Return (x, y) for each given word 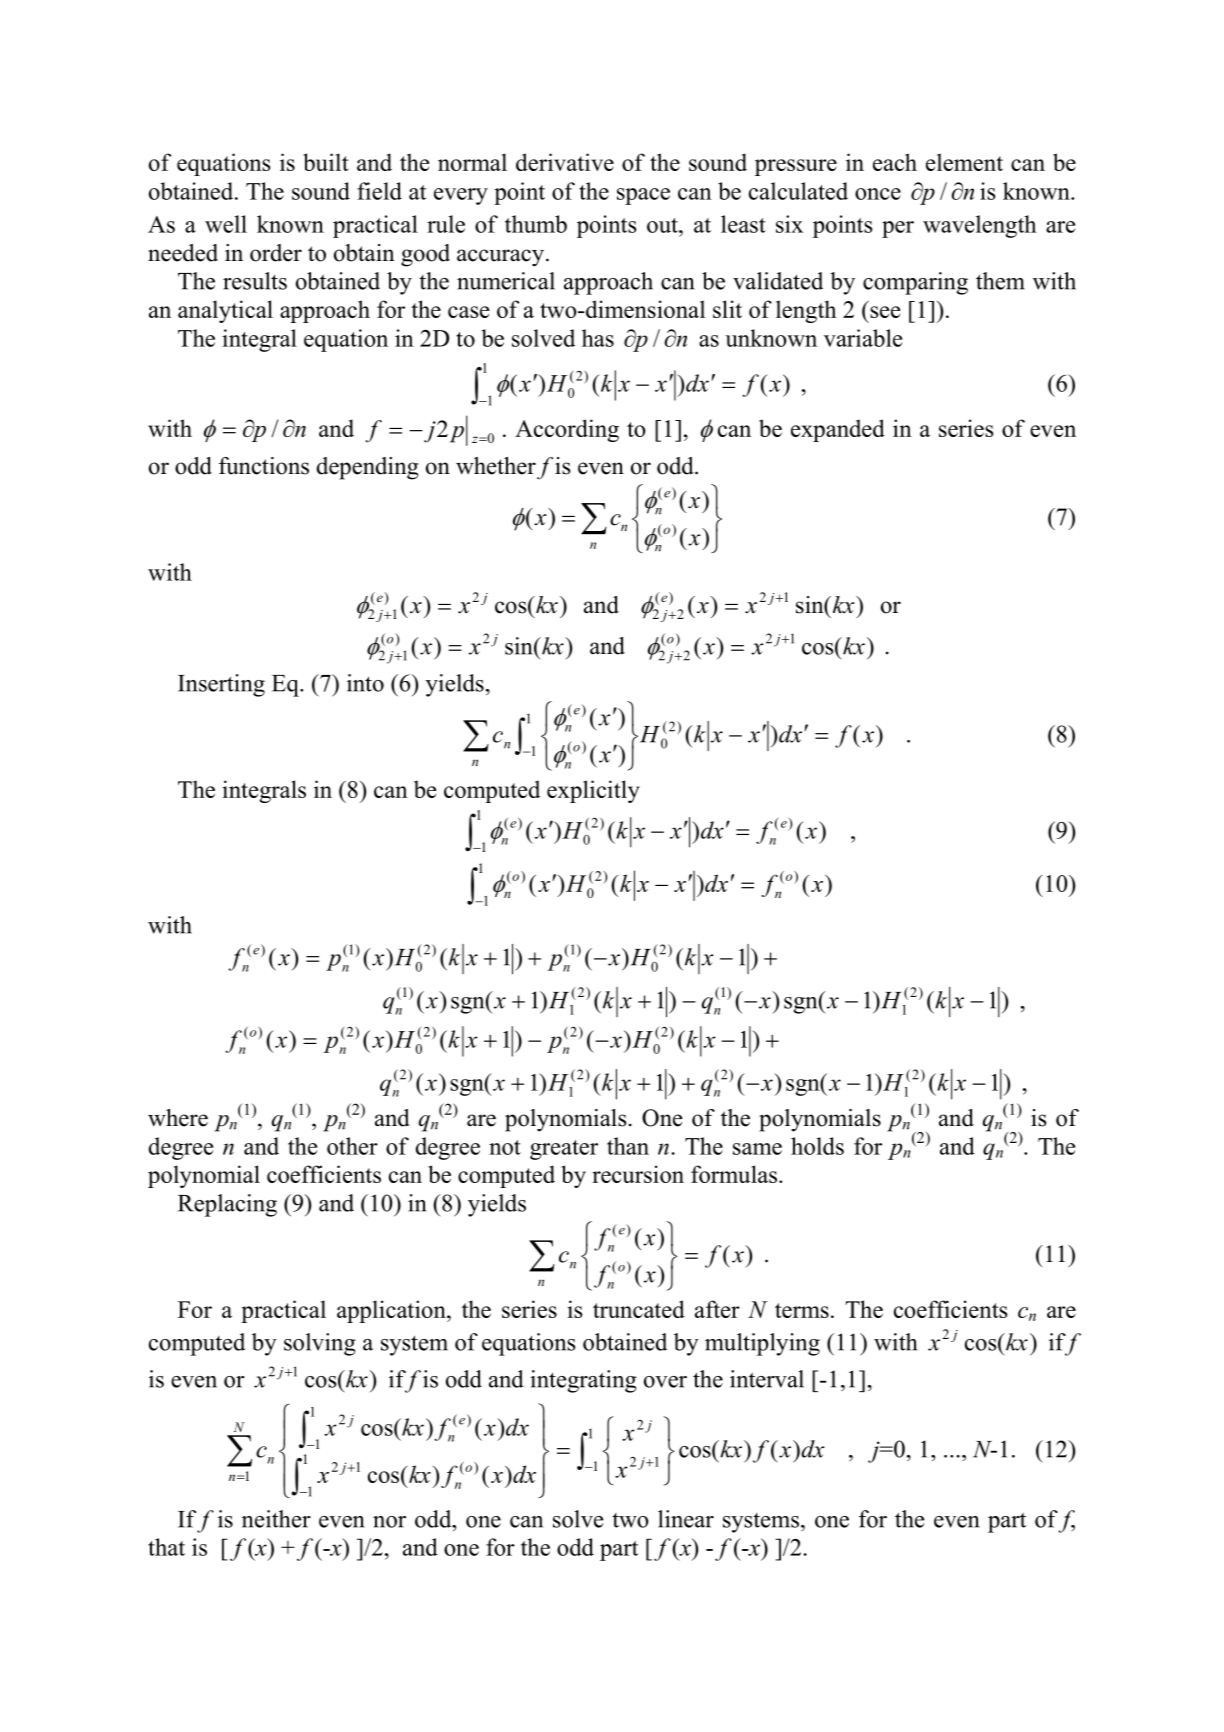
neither (276, 1519)
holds (817, 1146)
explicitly (593, 791)
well (226, 224)
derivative (565, 162)
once (878, 194)
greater (564, 1150)
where (178, 1118)
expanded (838, 430)
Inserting (221, 685)
